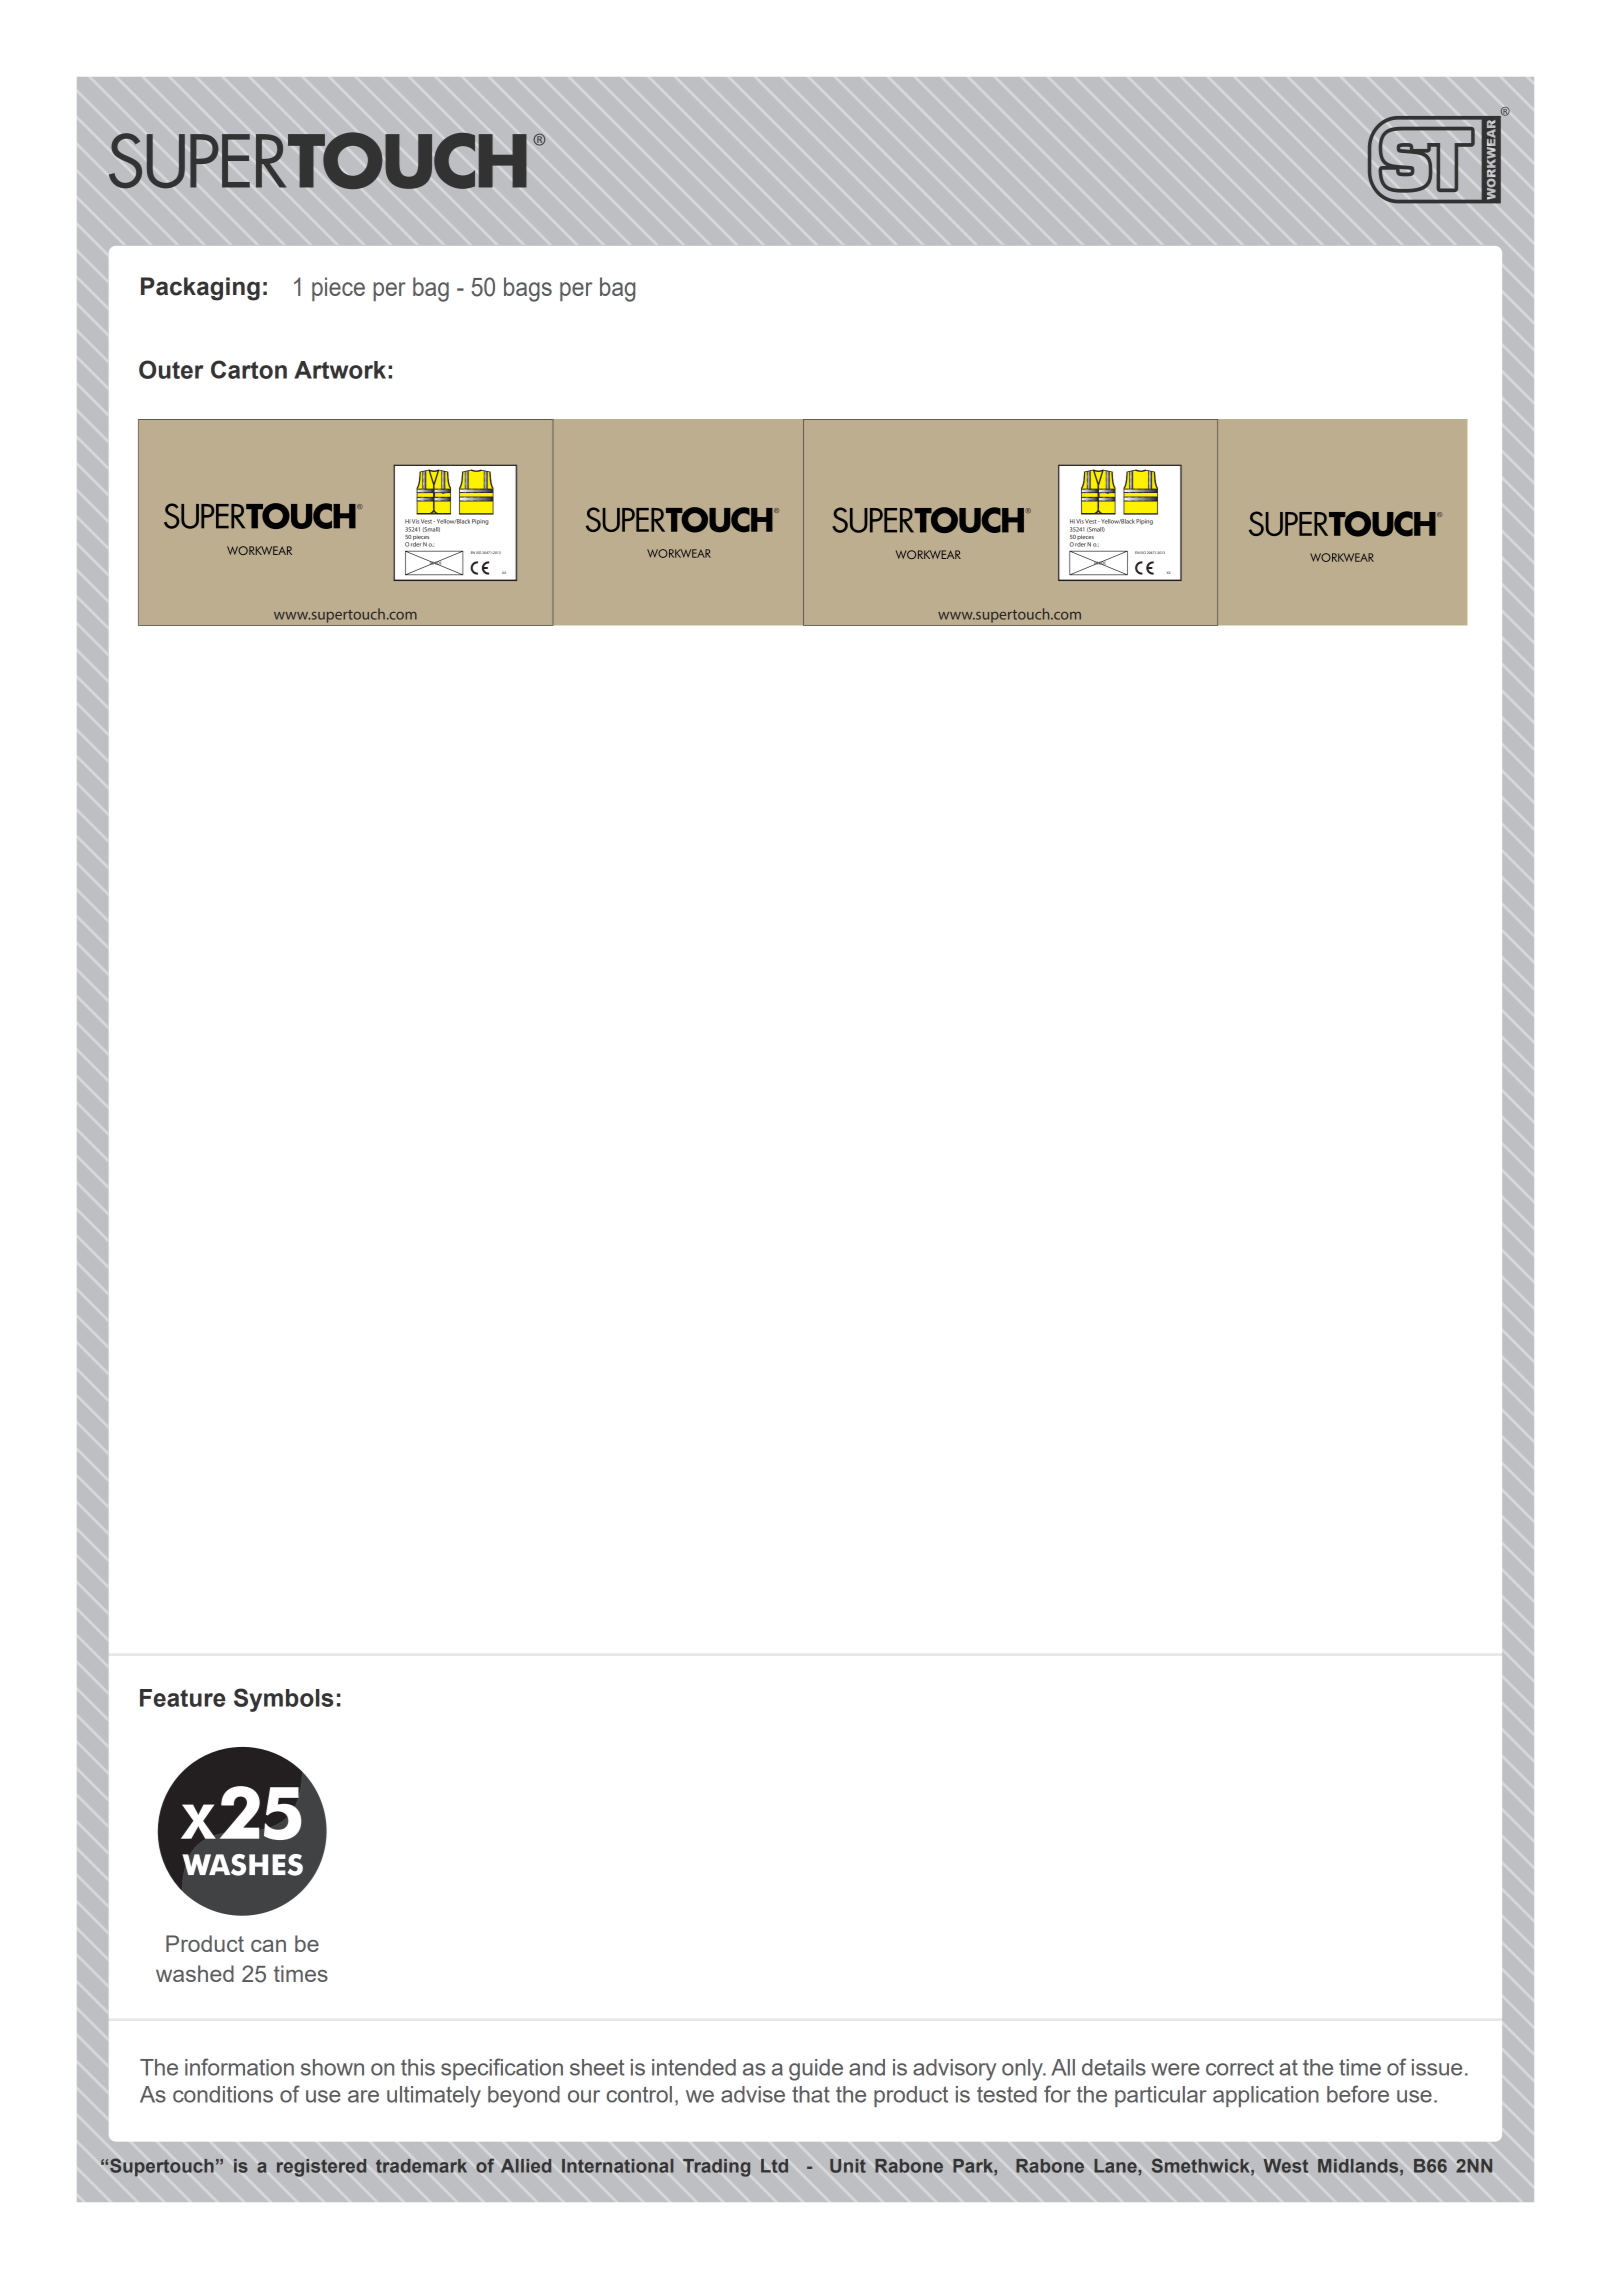  Describe the element at coordinates (811, 2094) in the screenshot. I see `that` at that location.
